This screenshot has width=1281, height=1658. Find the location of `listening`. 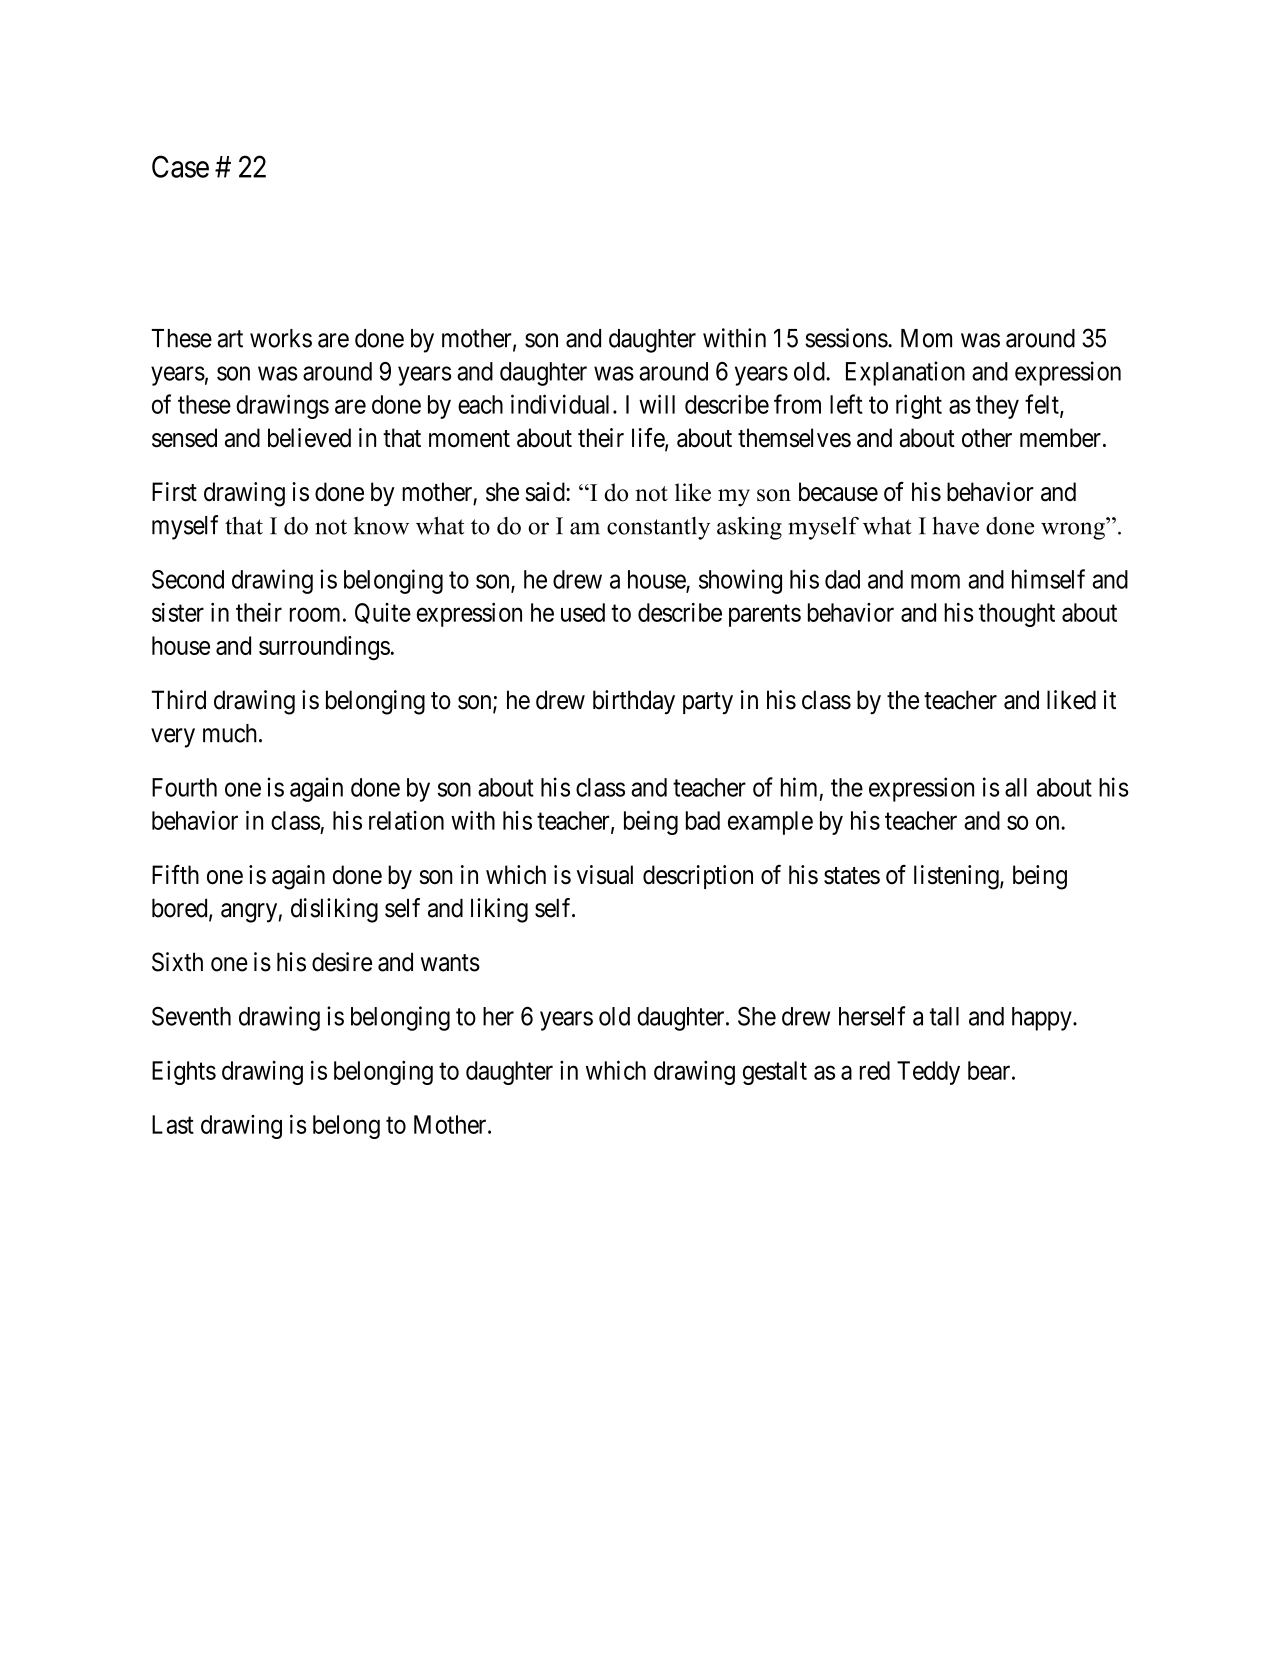

listening is located at coordinates (957, 877).
